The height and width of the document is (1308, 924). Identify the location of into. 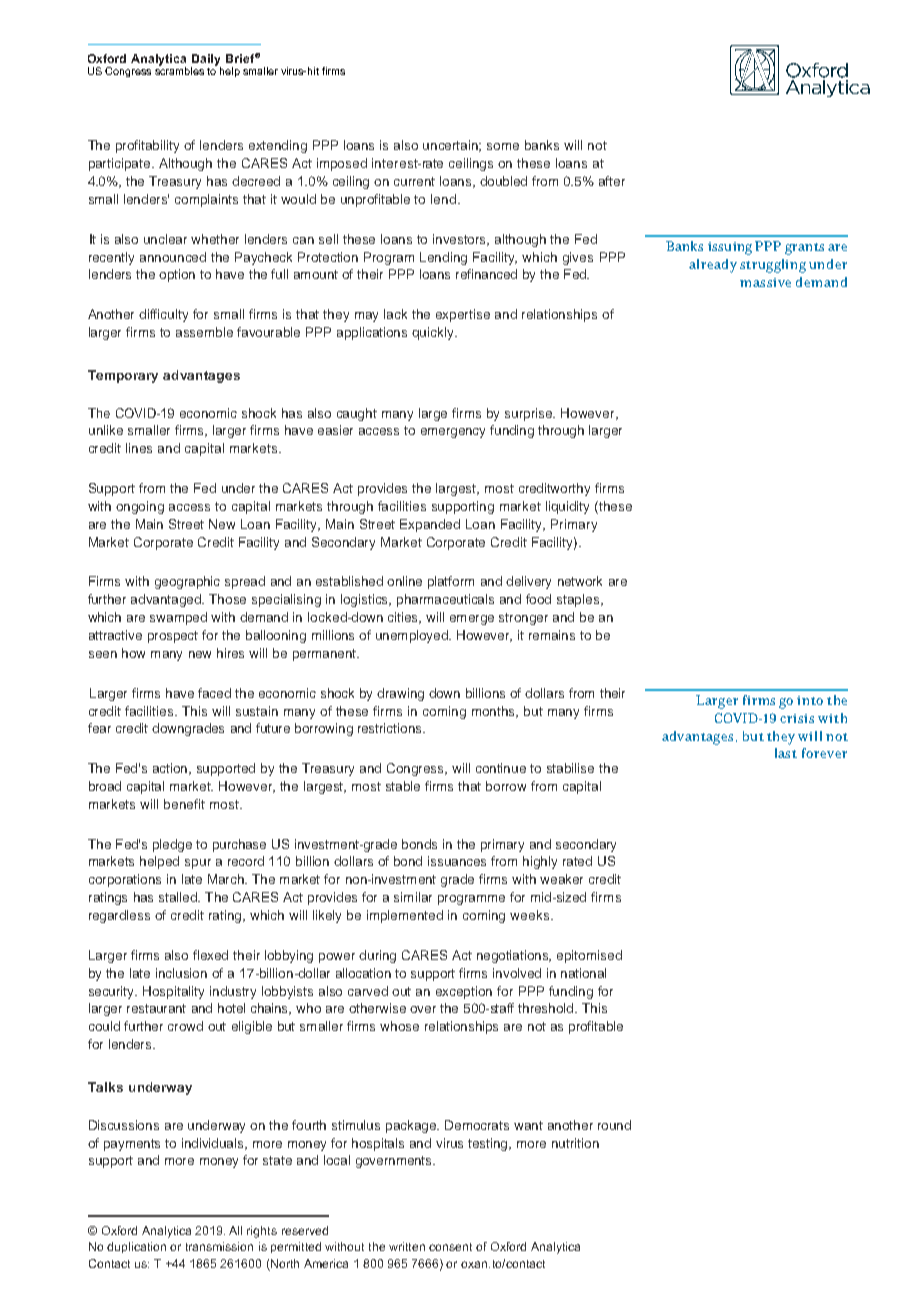
(810, 700).
